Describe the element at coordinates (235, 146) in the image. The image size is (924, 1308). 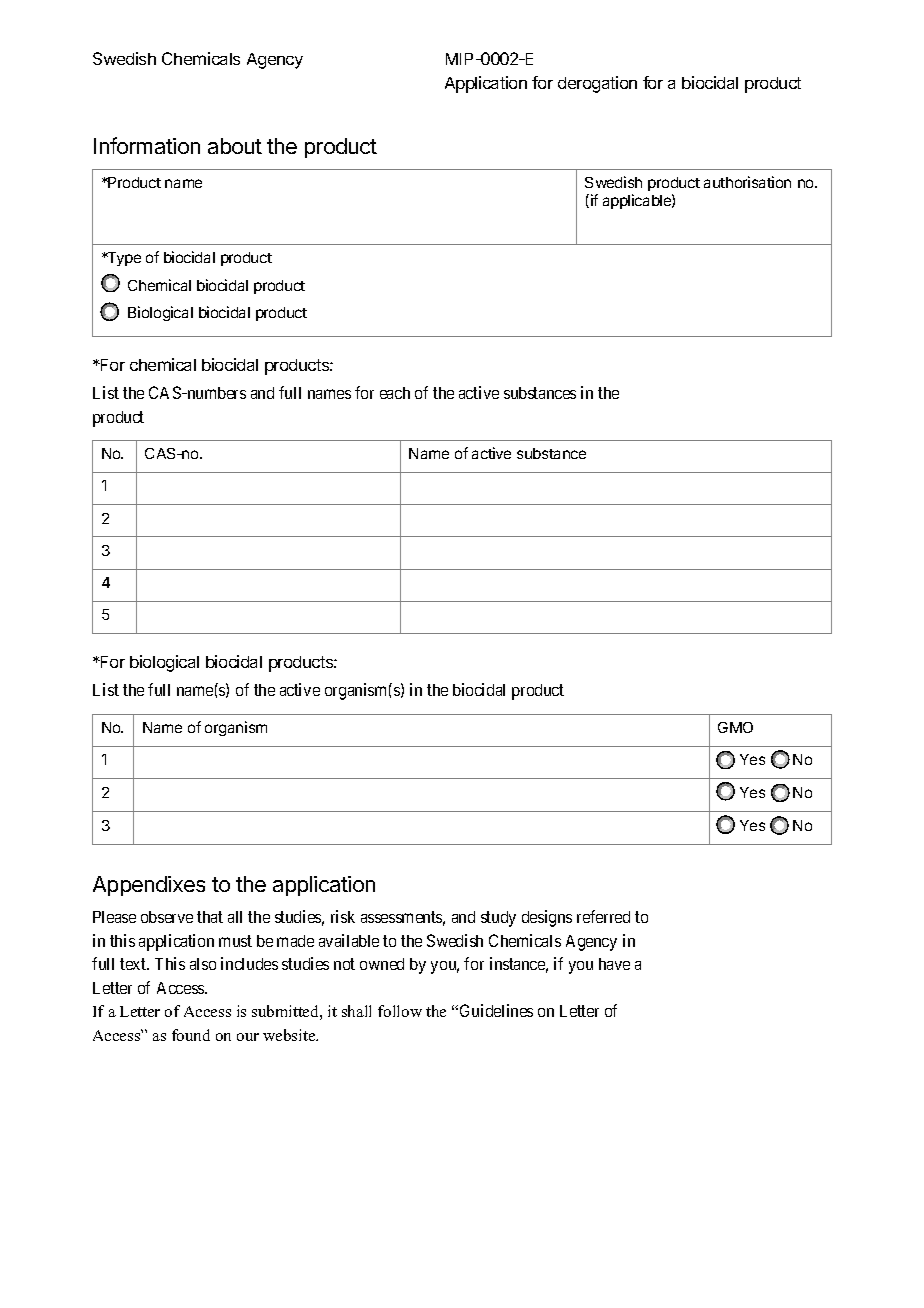
I see `about` at that location.
